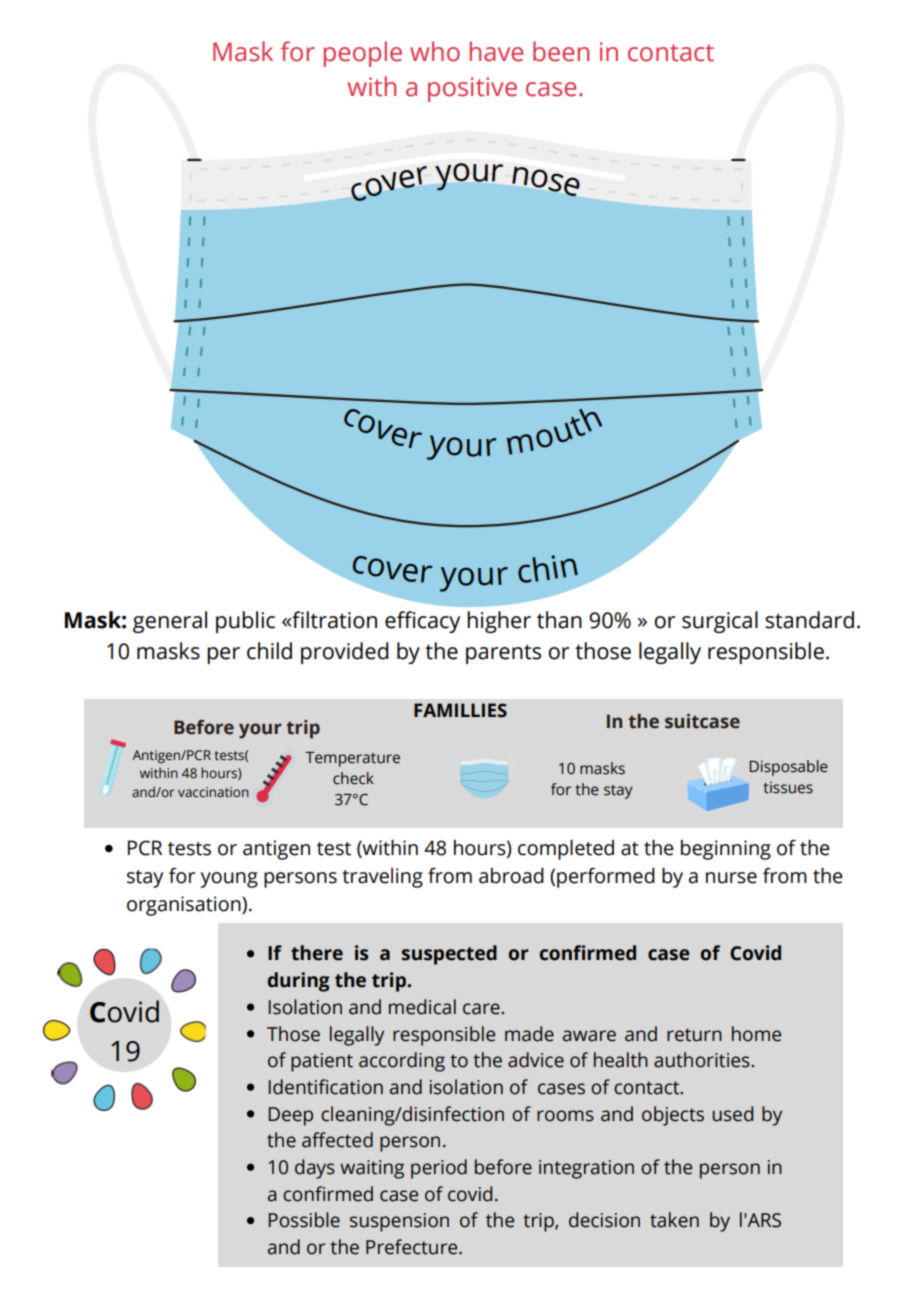 Image resolution: width=924 pixels, height=1309 pixels. What do you see at coordinates (229, 880) in the document?
I see `young` at bounding box center [229, 880].
